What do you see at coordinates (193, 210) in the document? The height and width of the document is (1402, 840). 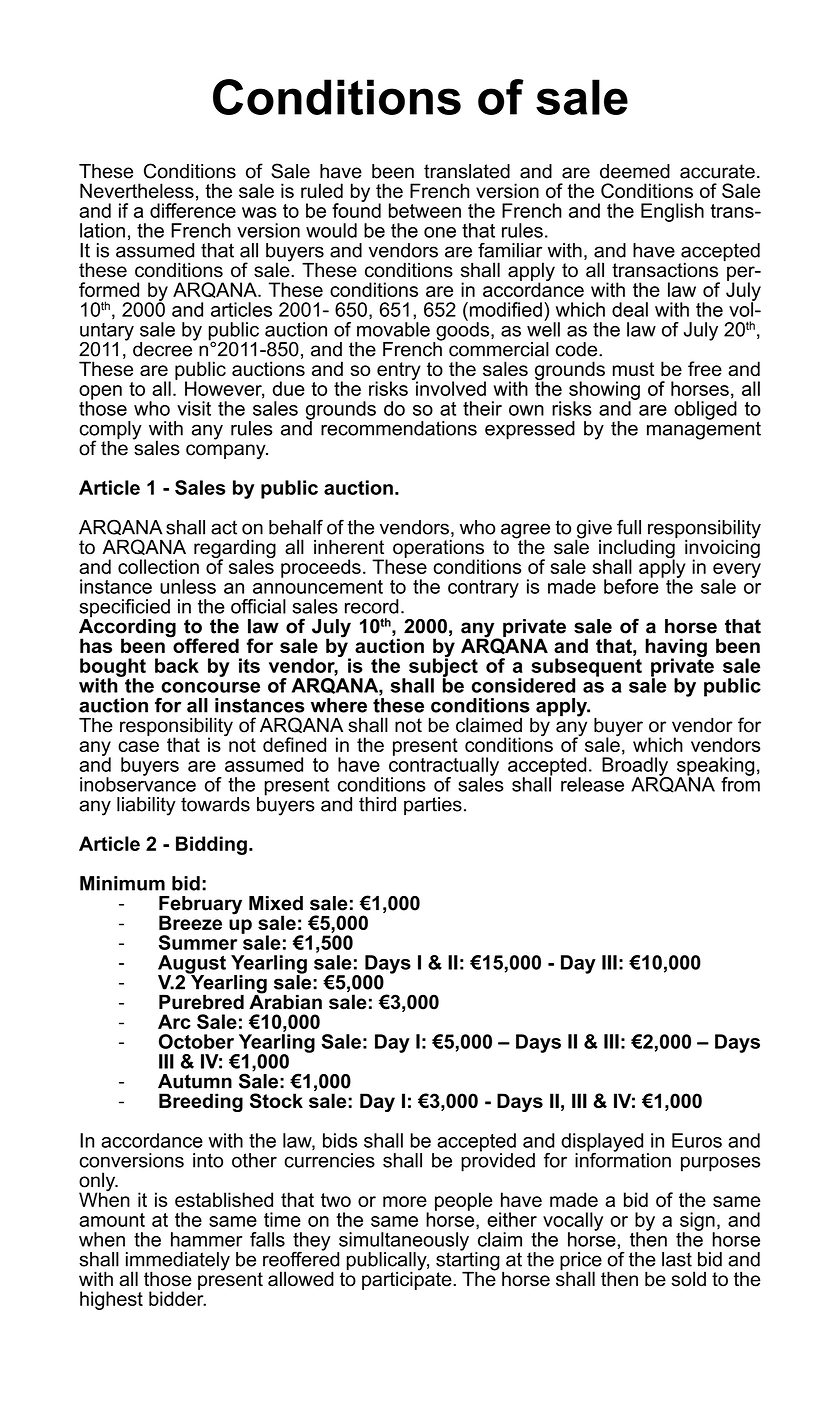 I see `difference` at bounding box center [193, 210].
